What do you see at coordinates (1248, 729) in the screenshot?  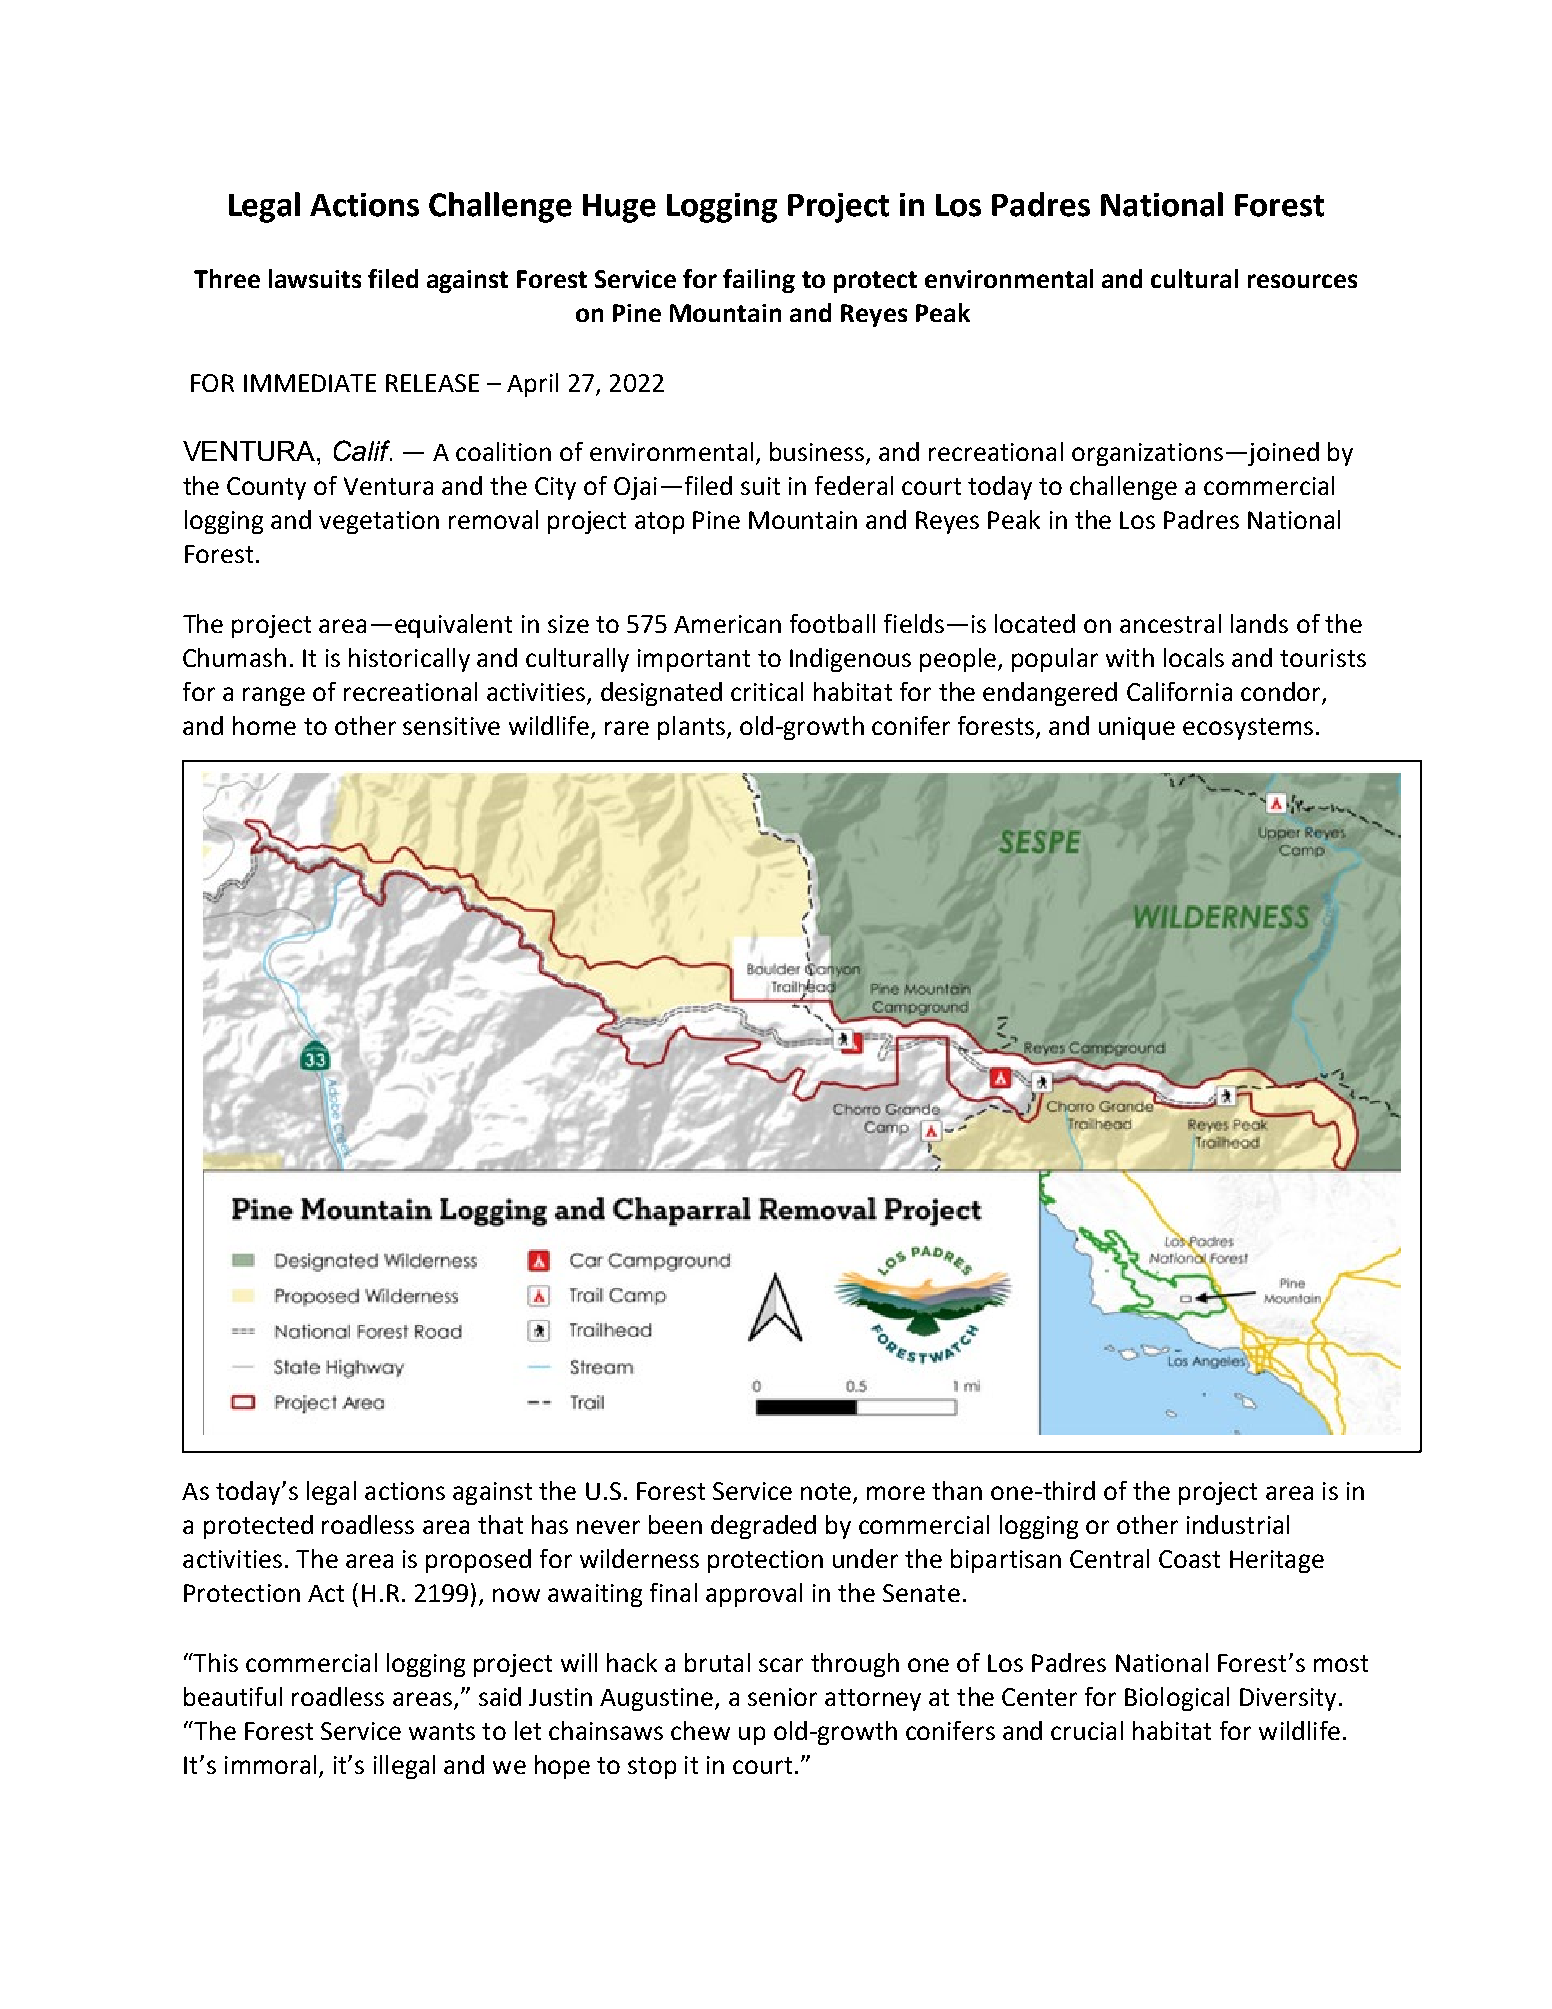 I see `ecosystems` at bounding box center [1248, 729].
